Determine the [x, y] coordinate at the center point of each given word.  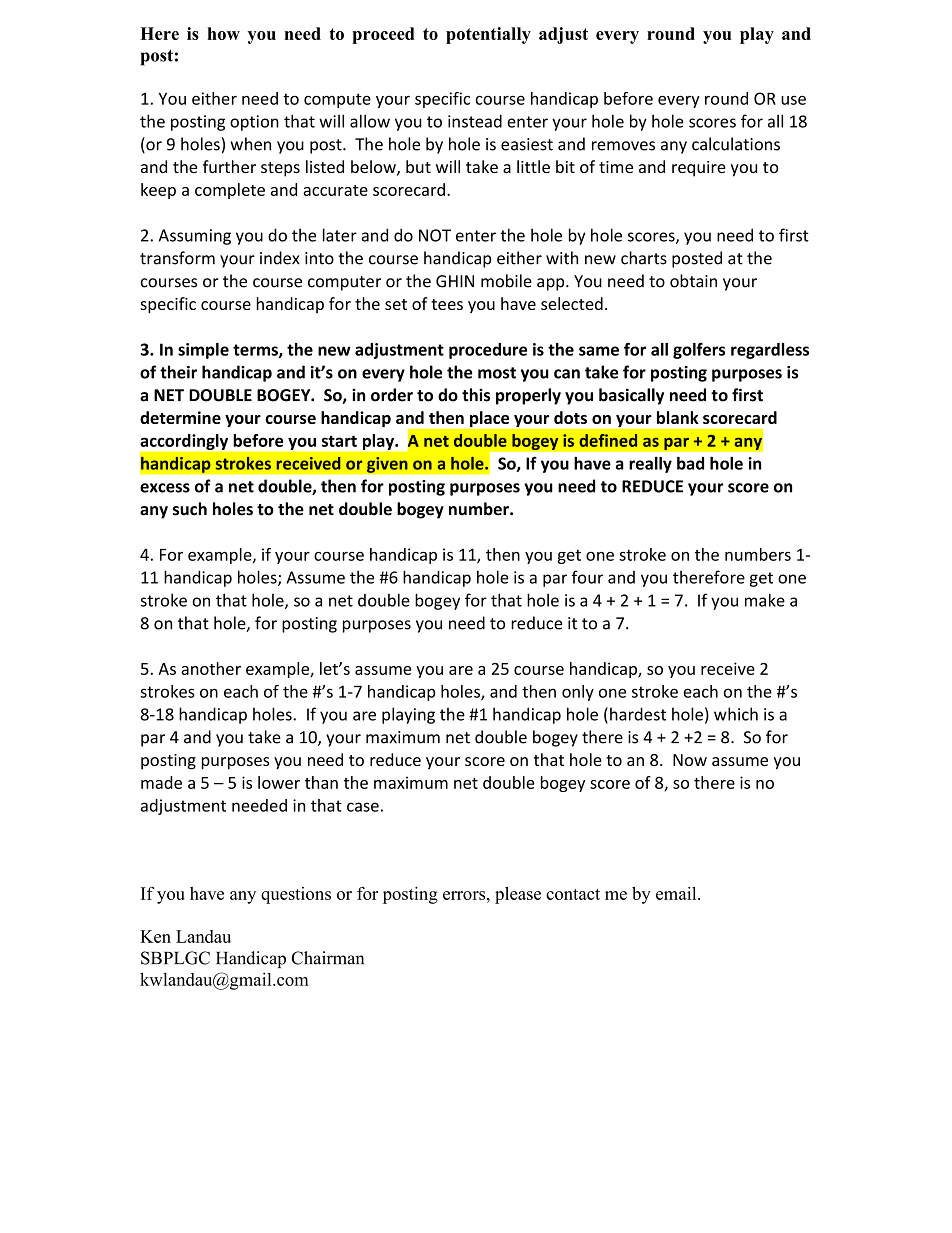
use [793, 100]
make [765, 600]
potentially [488, 35]
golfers [699, 350]
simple [203, 351]
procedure [488, 351]
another [211, 668]
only [578, 693]
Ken [155, 936]
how [223, 33]
